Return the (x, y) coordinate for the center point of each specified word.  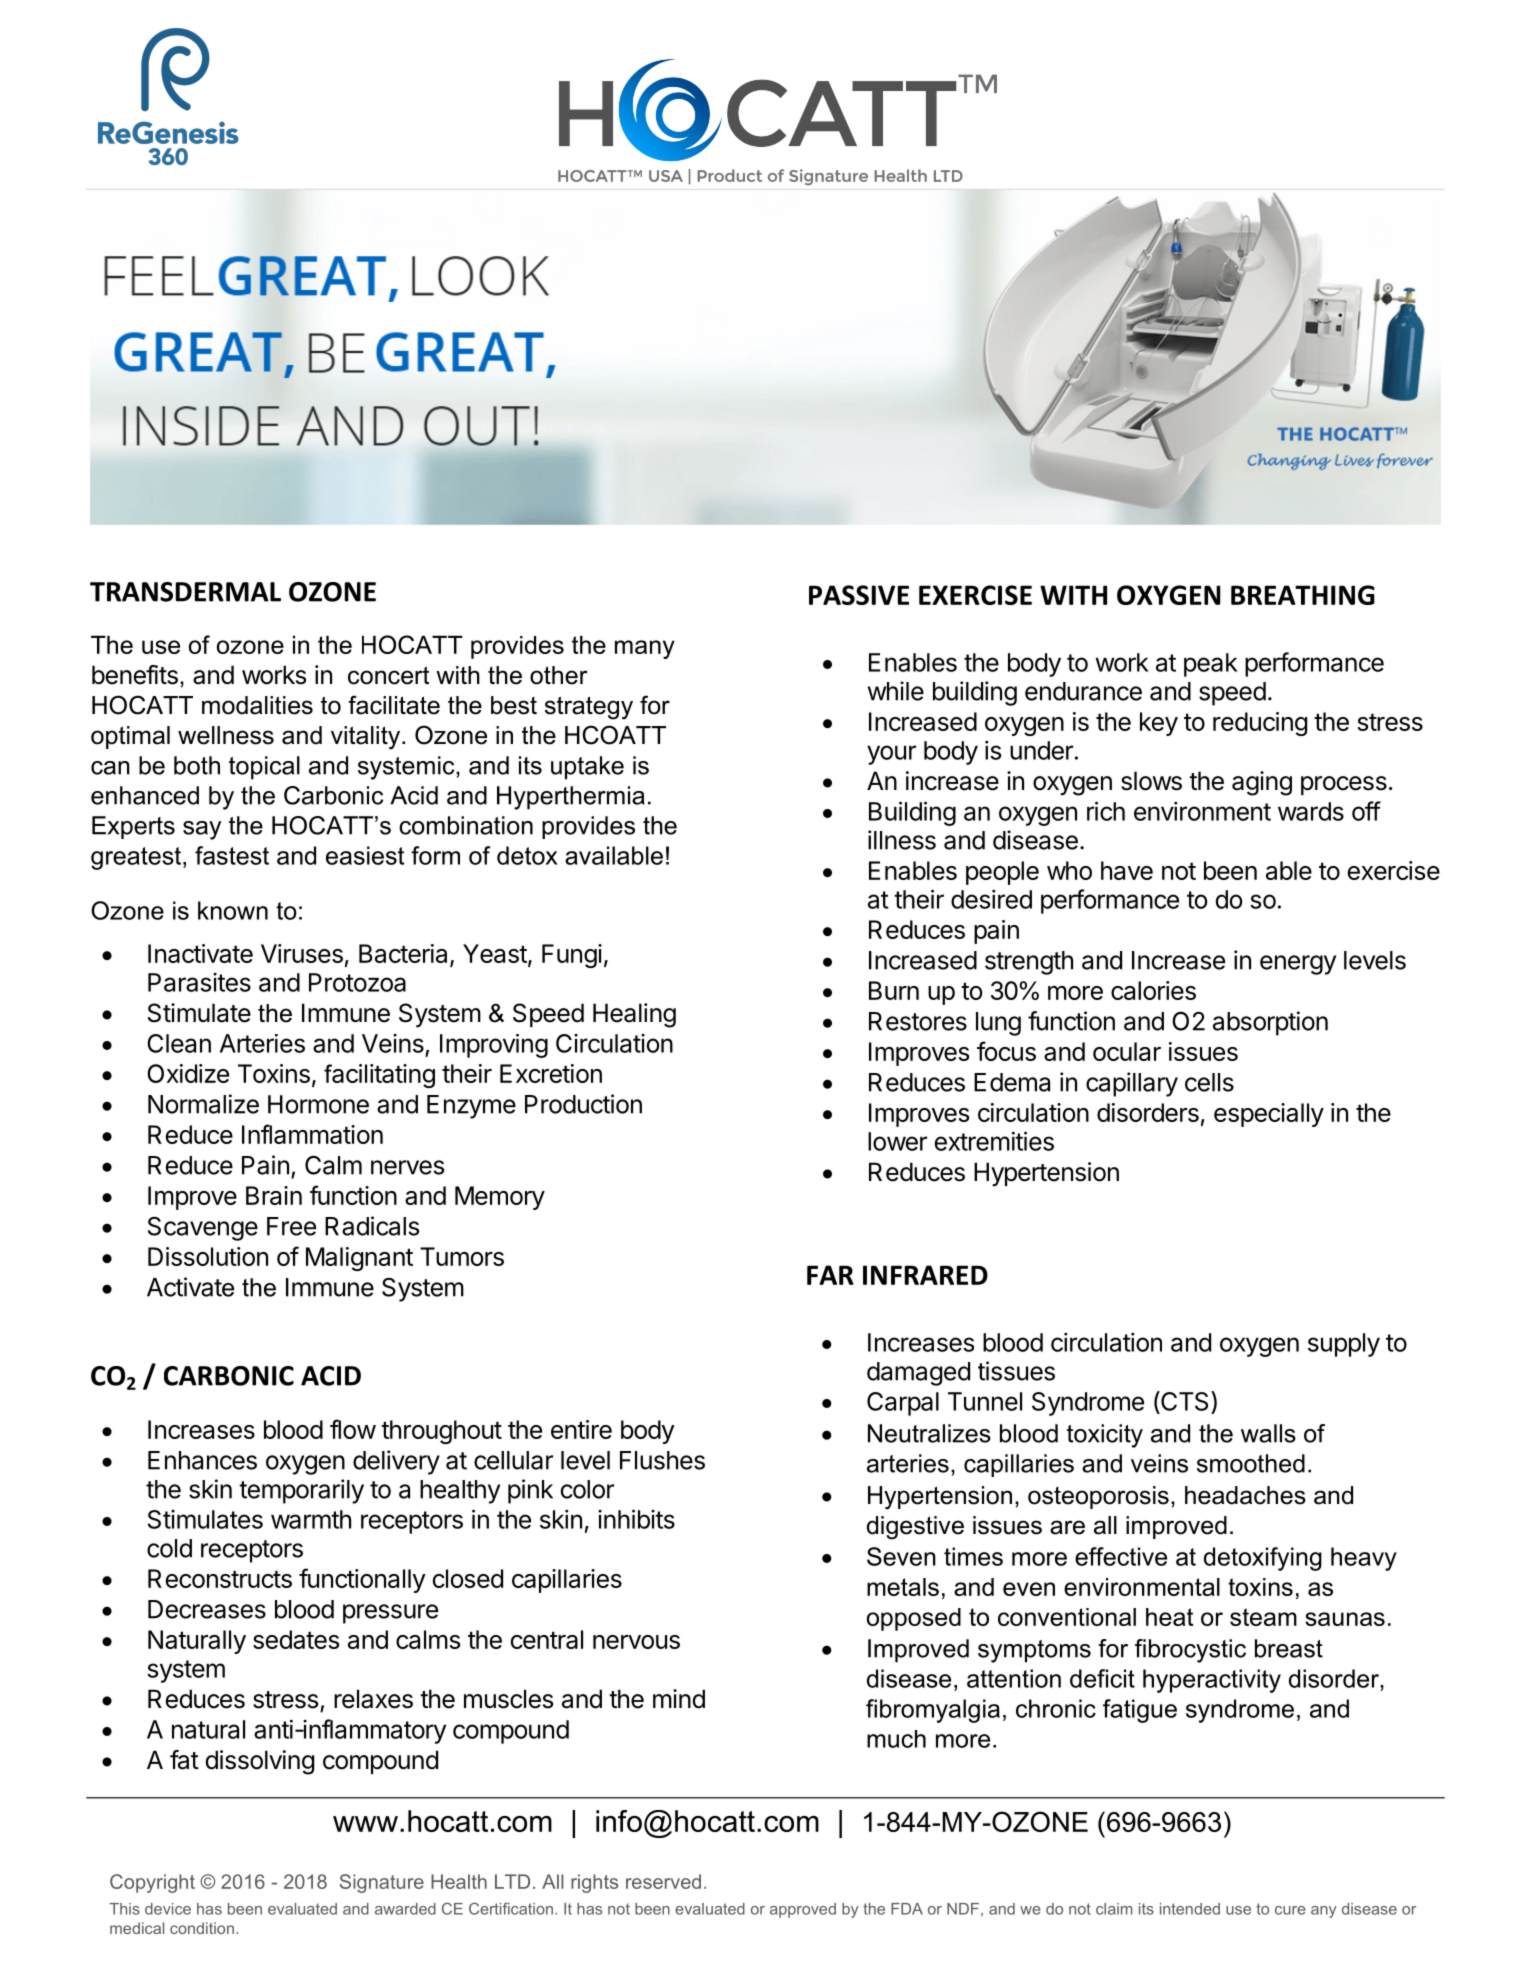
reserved (663, 1881)
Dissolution (208, 1256)
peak (1211, 665)
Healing (634, 1015)
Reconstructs (220, 1578)
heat (1169, 1617)
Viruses (302, 953)
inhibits (636, 1519)
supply (1344, 1345)
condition (202, 1928)
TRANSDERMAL (185, 592)
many (645, 649)
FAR (830, 1275)
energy (1298, 965)
